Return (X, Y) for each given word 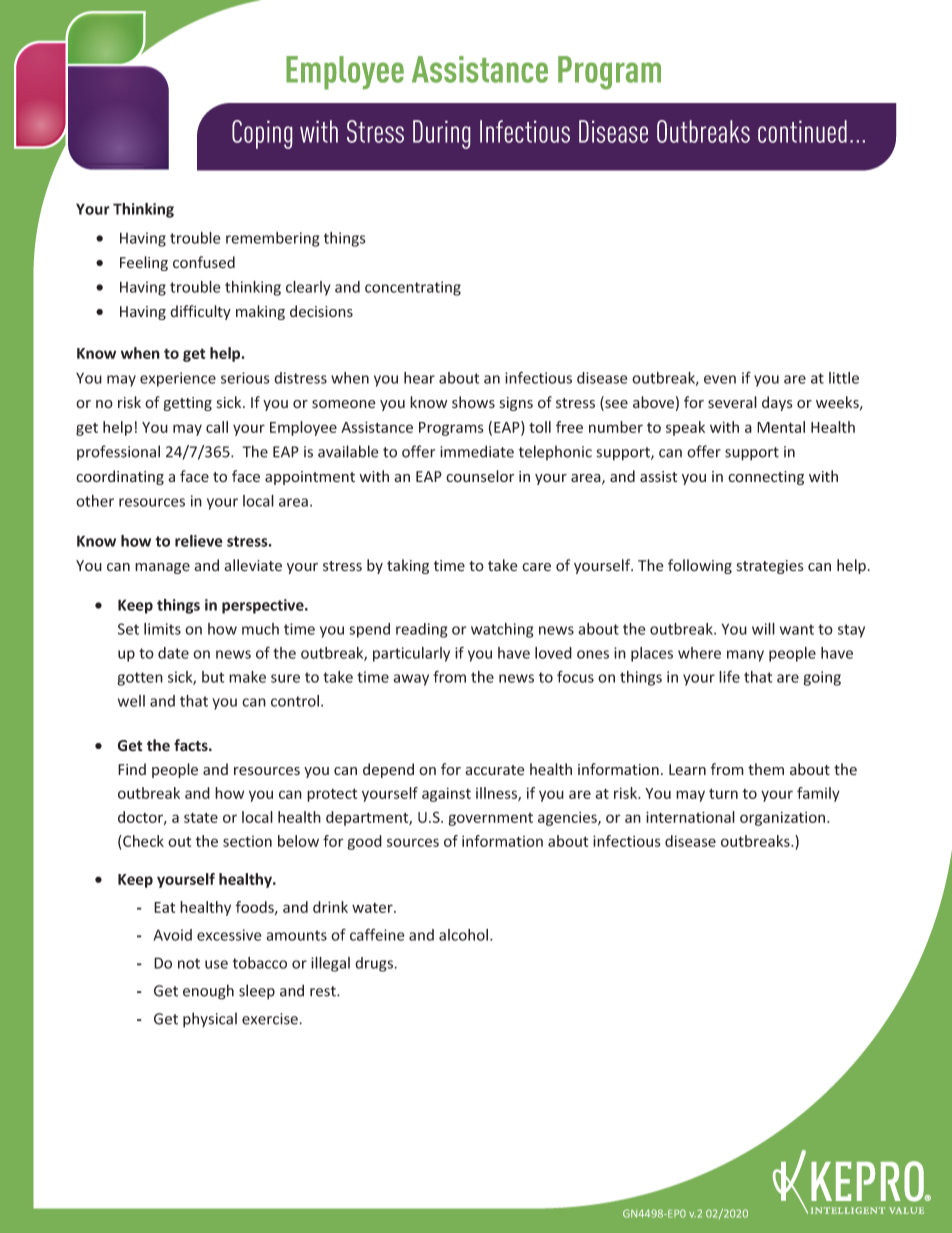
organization (784, 818)
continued (802, 131)
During (441, 134)
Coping (262, 134)
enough (208, 992)
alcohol (463, 935)
